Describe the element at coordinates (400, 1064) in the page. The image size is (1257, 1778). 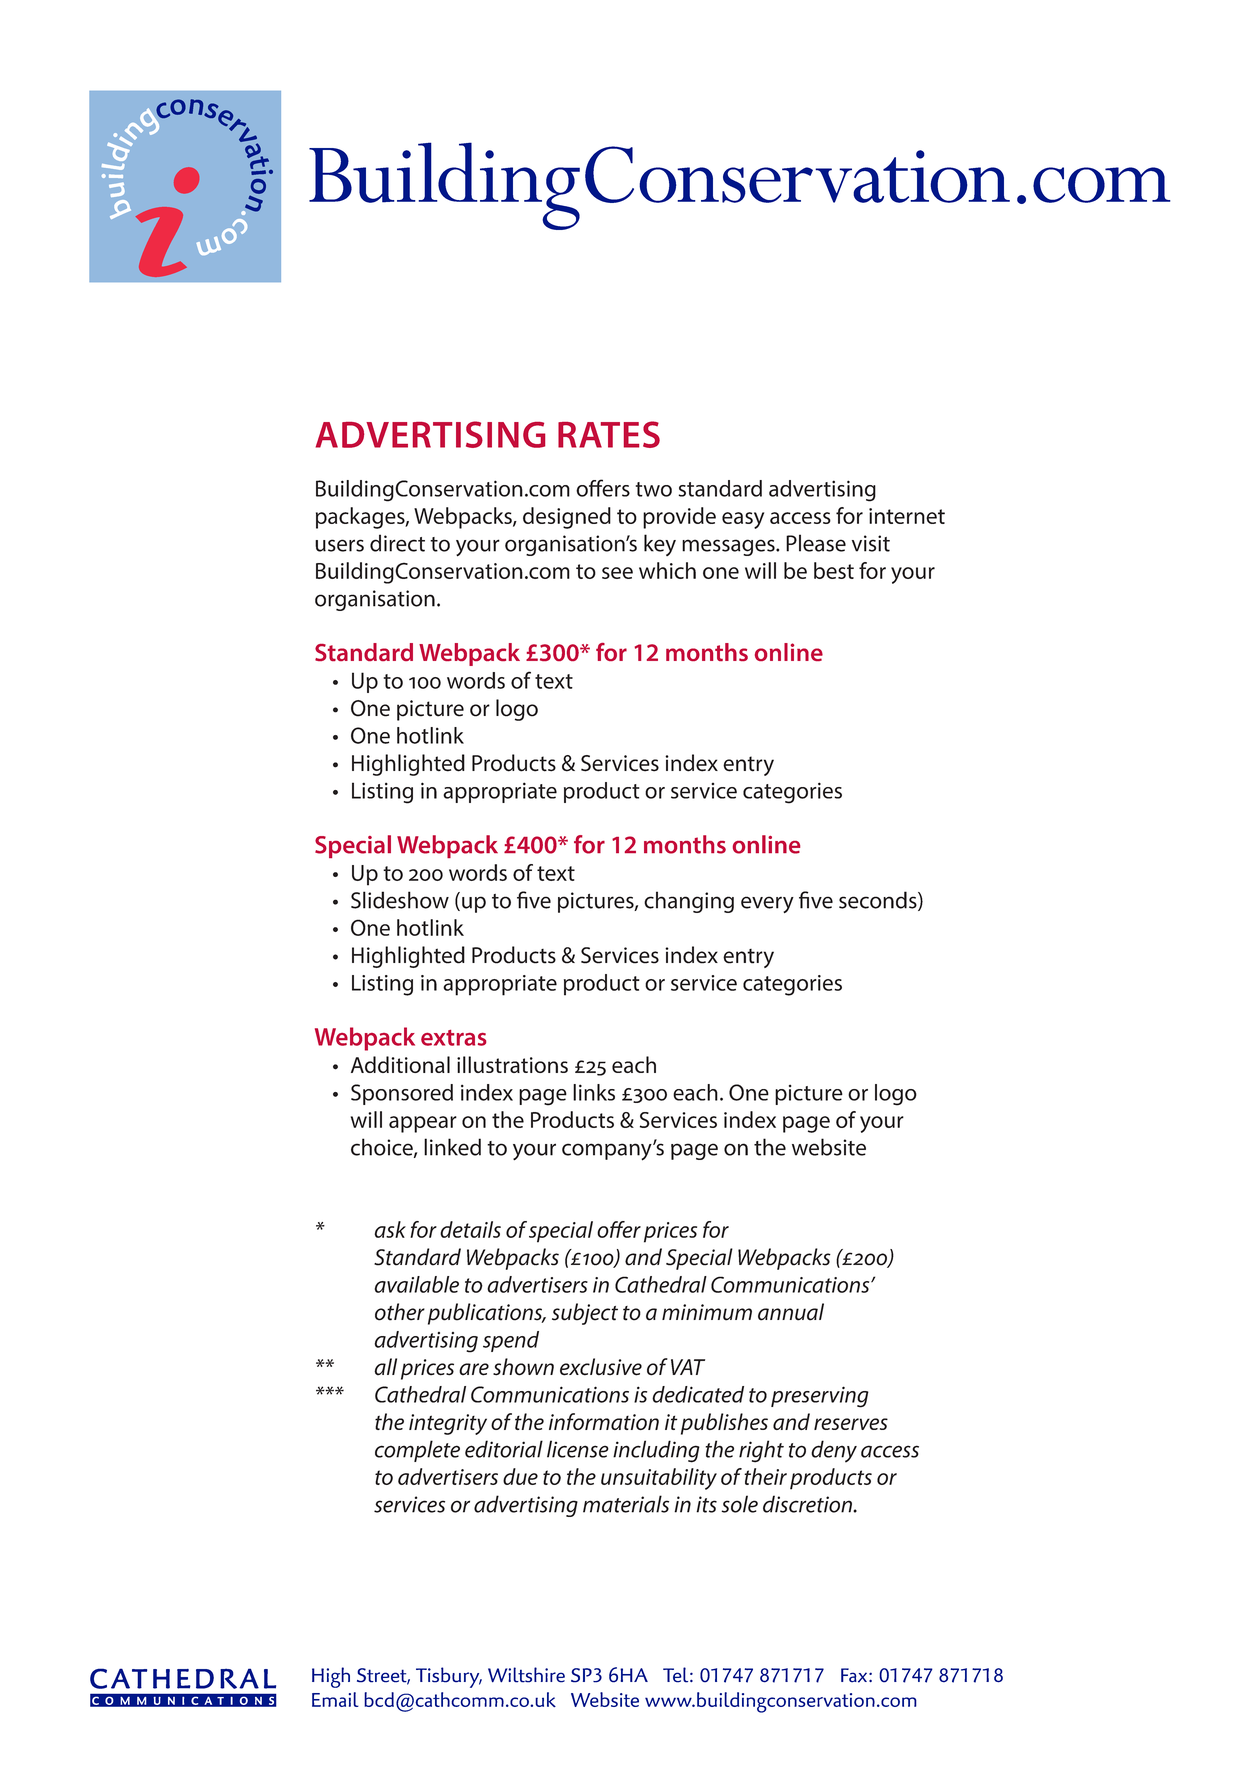
I see `Additional` at that location.
